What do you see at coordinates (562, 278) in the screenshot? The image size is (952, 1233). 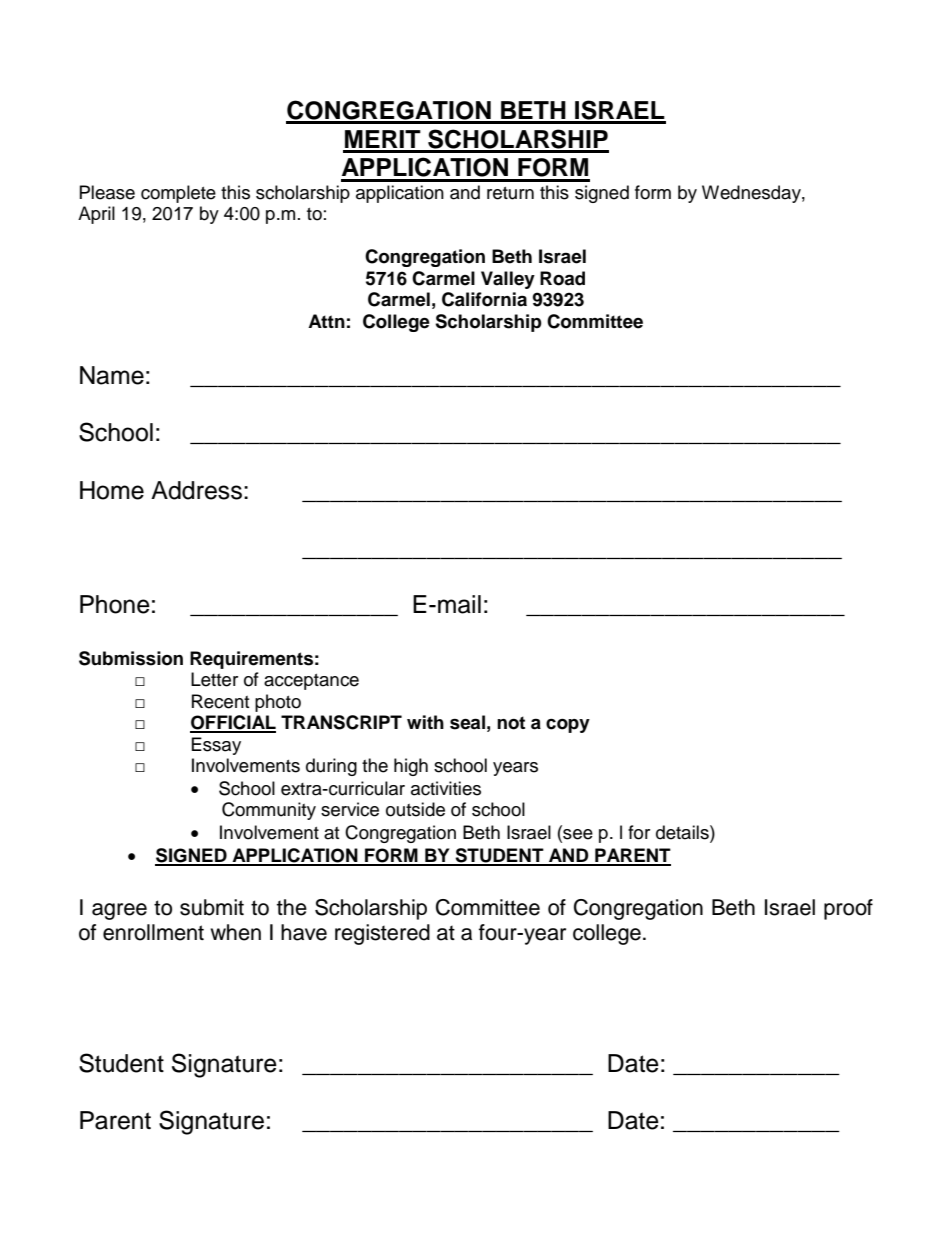 I see `Road` at bounding box center [562, 278].
